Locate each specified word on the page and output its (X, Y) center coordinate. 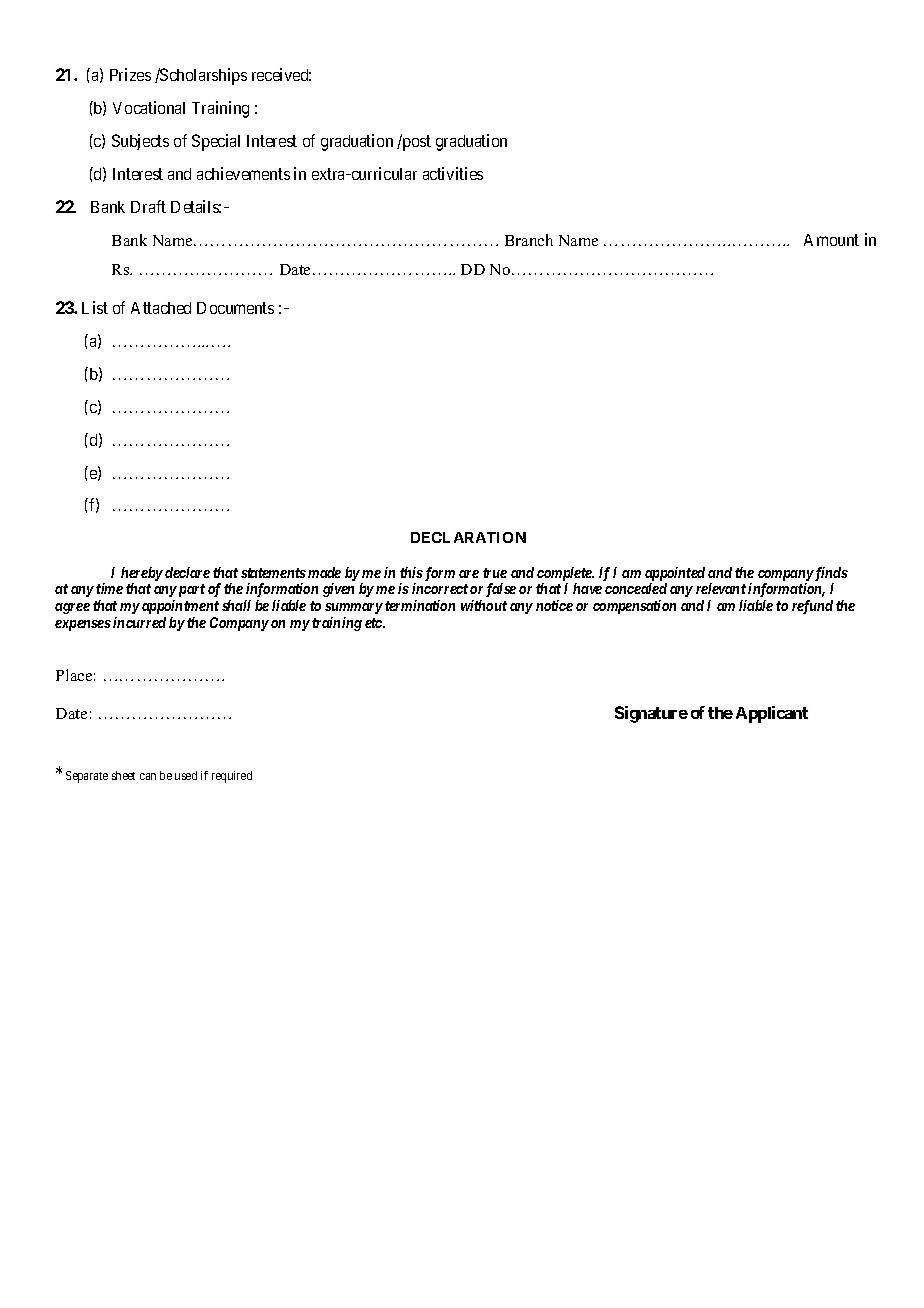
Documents (235, 308)
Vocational (149, 107)
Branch (529, 240)
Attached (161, 308)
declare (187, 572)
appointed (675, 574)
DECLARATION (468, 537)
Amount (831, 240)
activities (453, 173)
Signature (651, 714)
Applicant (772, 714)
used (186, 775)
